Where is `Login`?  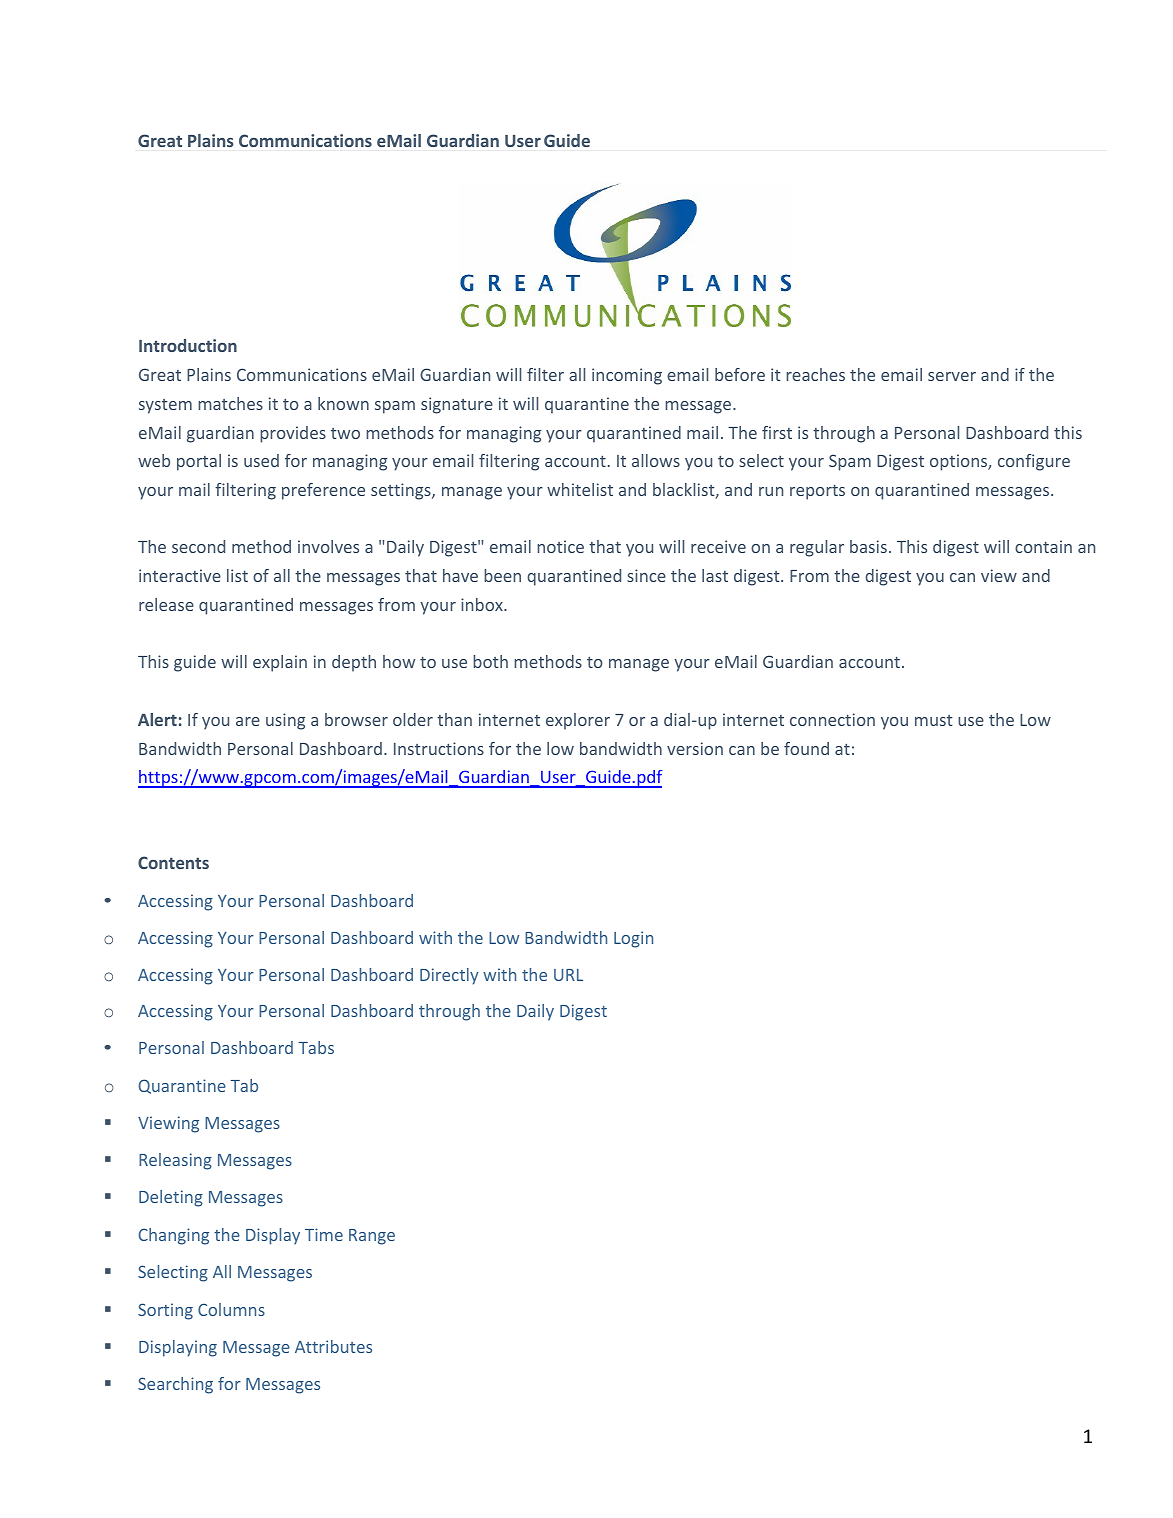
Login is located at coordinates (633, 939).
